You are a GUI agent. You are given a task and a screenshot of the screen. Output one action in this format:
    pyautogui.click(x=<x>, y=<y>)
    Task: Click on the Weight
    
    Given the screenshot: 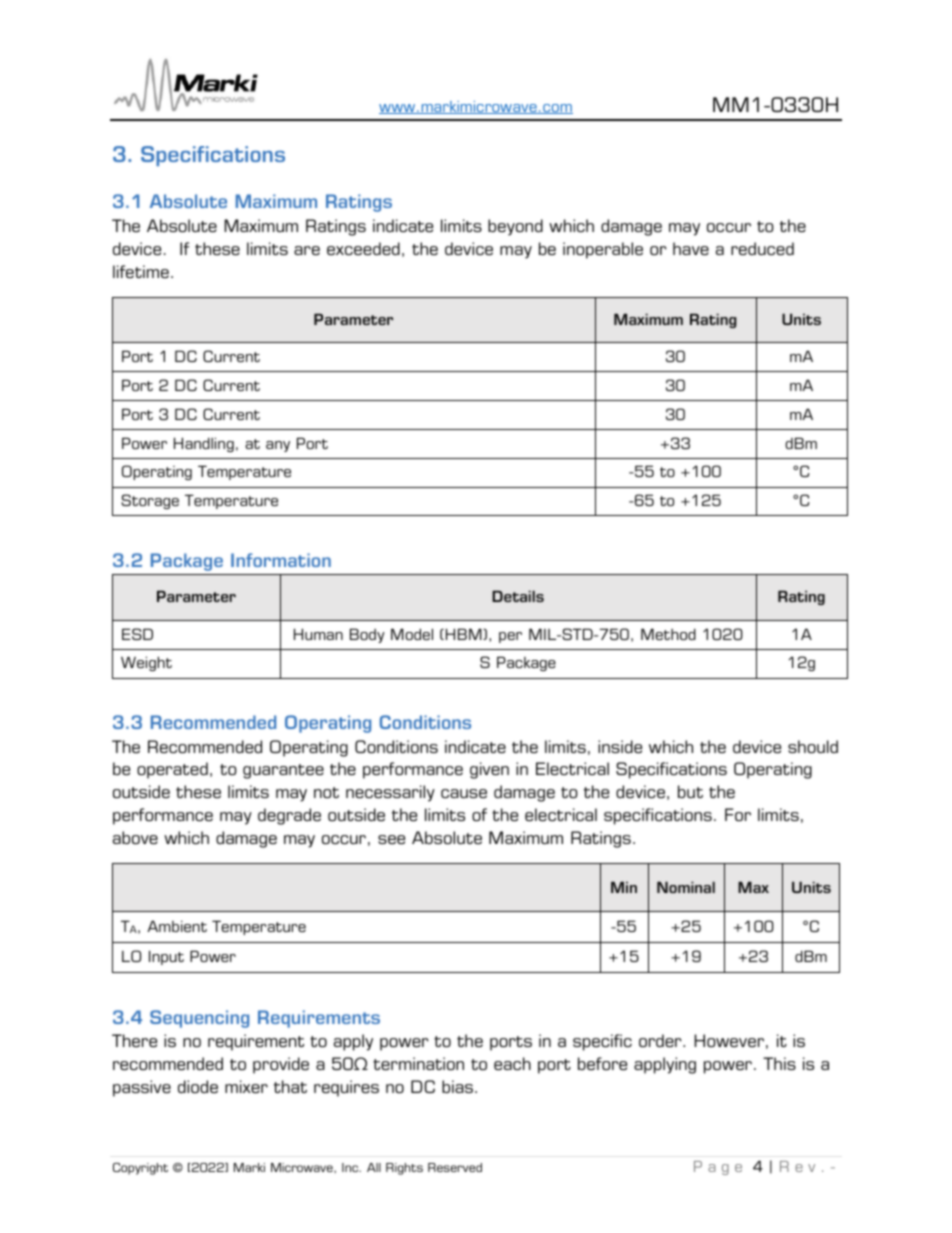 What is the action you would take?
    pyautogui.click(x=146, y=663)
